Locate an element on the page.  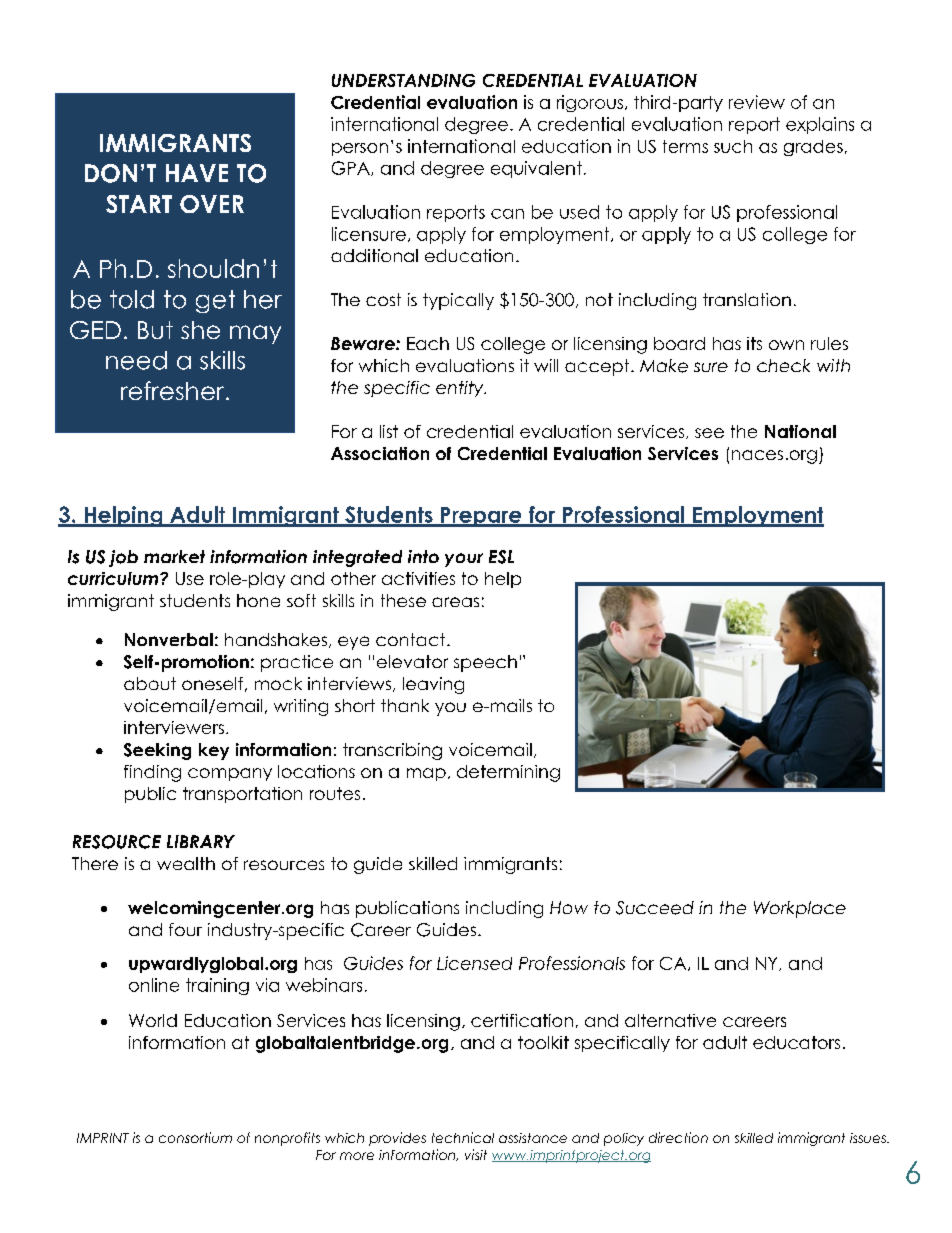
review is located at coordinates (757, 102).
